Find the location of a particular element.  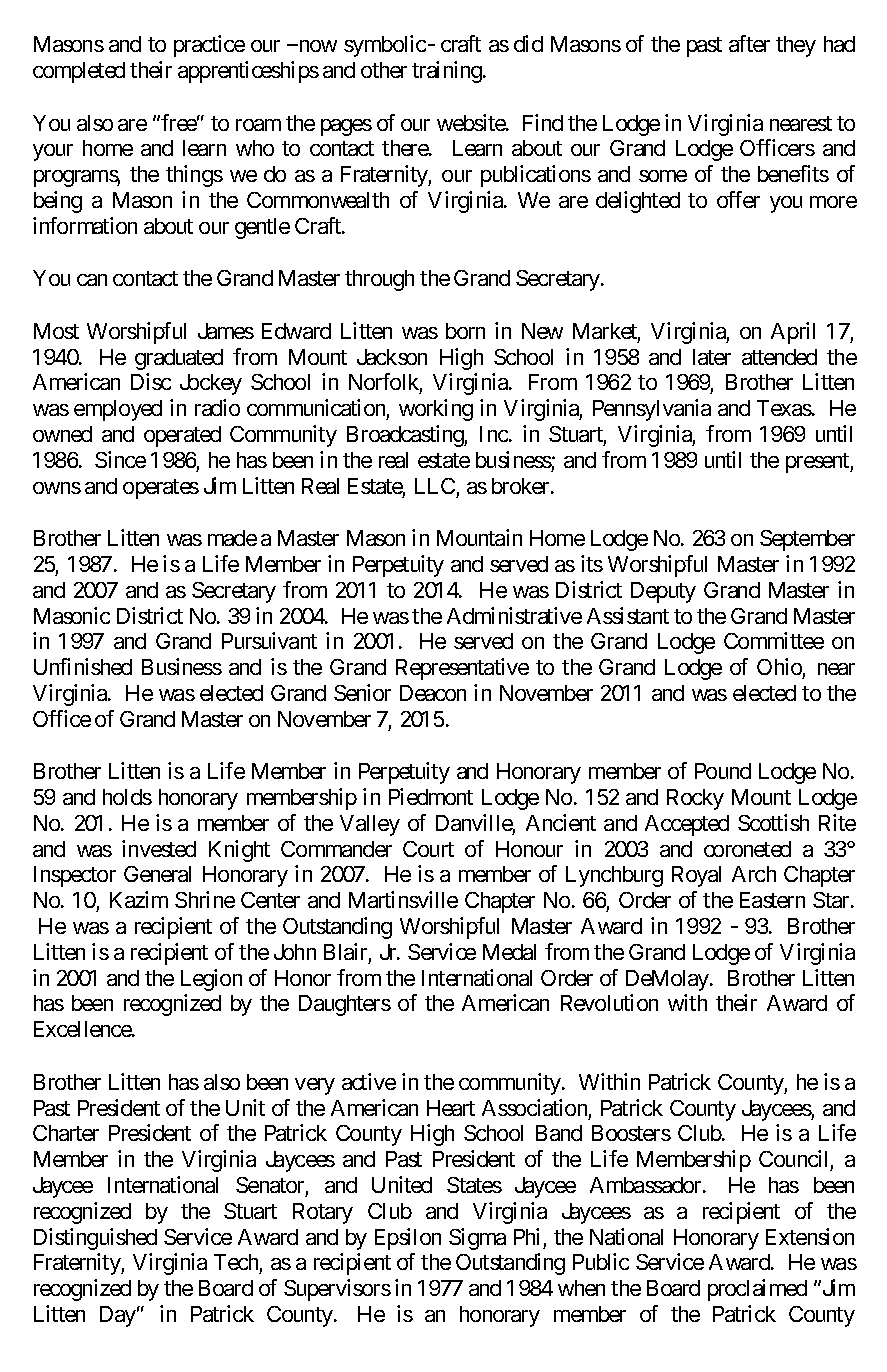

proclaimed is located at coordinates (757, 1290).
